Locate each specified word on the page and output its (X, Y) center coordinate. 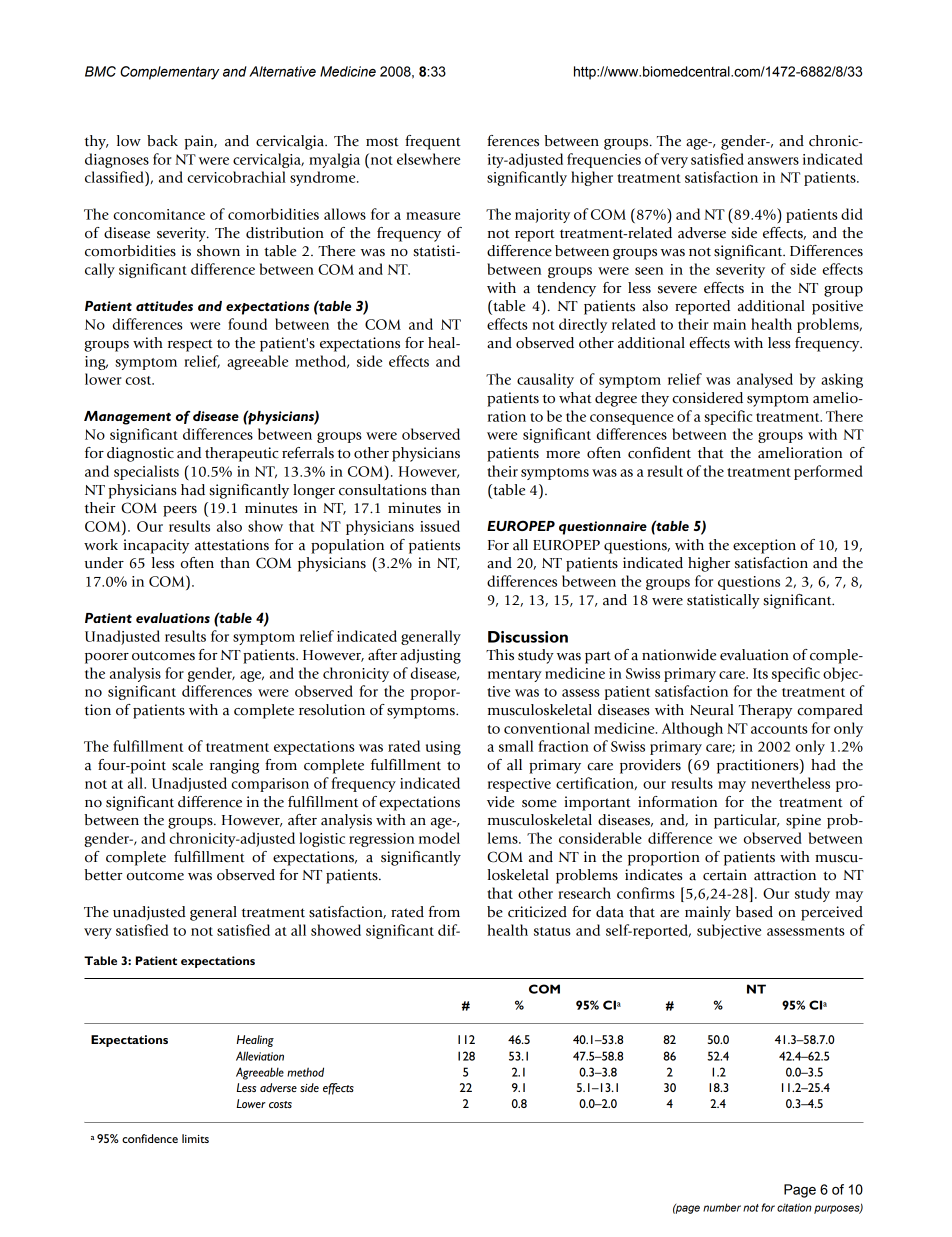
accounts (779, 729)
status (552, 931)
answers (773, 161)
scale (187, 765)
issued (440, 526)
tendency (566, 289)
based (754, 912)
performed (828, 472)
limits (195, 1138)
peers (180, 511)
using (443, 748)
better (104, 875)
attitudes (164, 306)
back (162, 141)
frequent (433, 142)
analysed (765, 380)
